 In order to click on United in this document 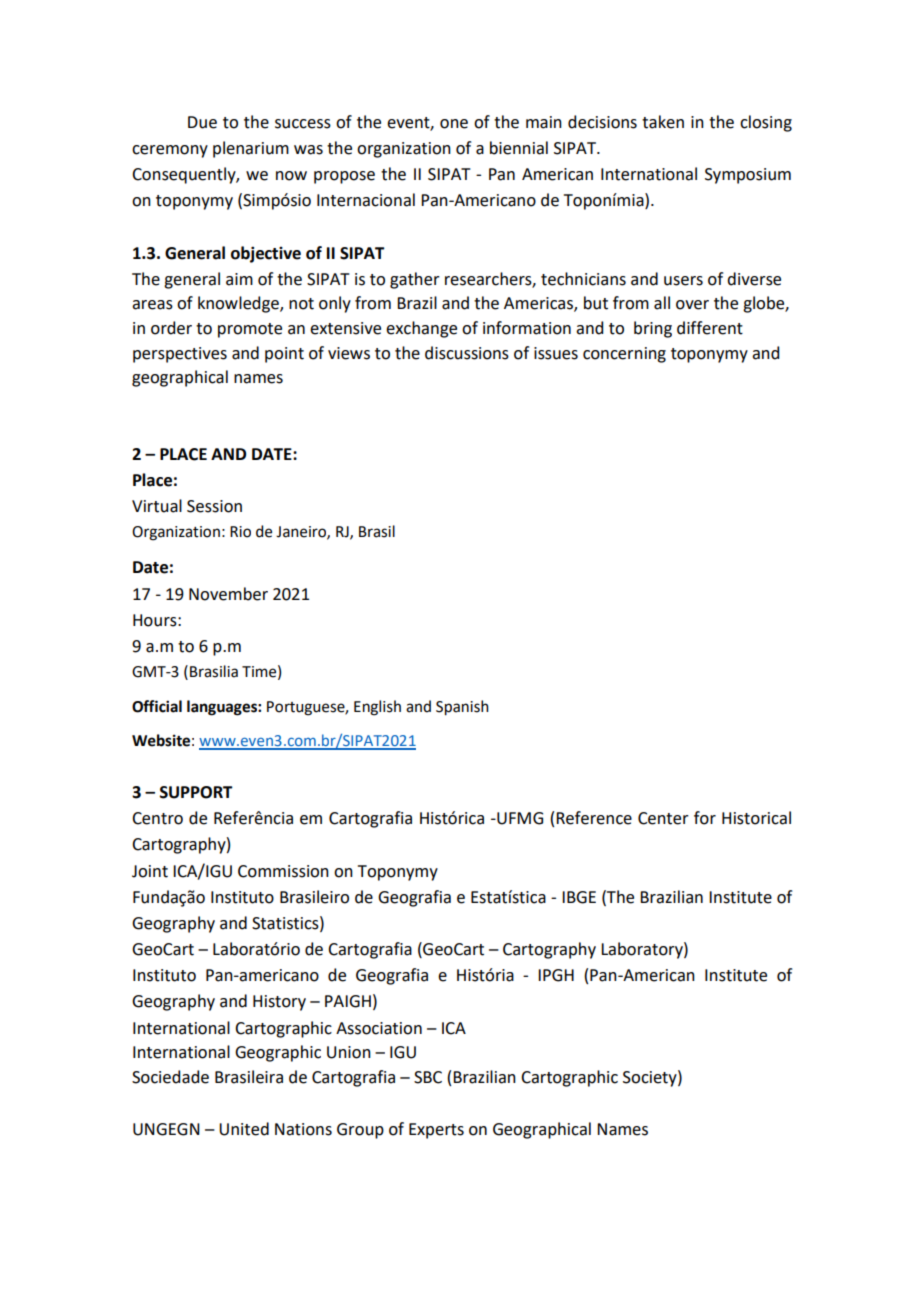, I will do `click(244, 1129)`.
